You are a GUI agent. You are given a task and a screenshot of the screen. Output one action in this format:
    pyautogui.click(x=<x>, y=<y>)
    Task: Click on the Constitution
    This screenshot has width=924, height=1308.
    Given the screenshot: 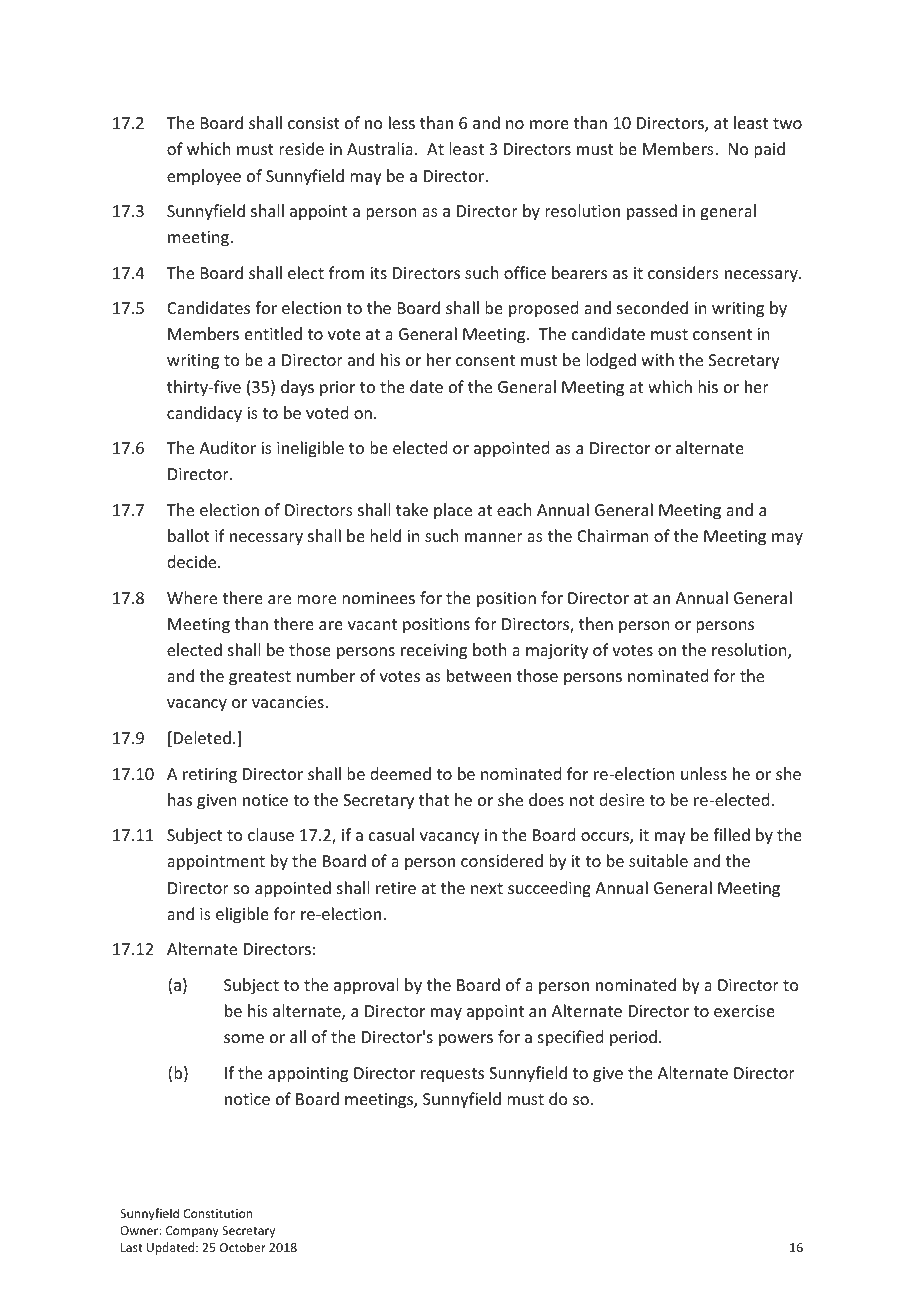 What is the action you would take?
    pyautogui.click(x=217, y=1213)
